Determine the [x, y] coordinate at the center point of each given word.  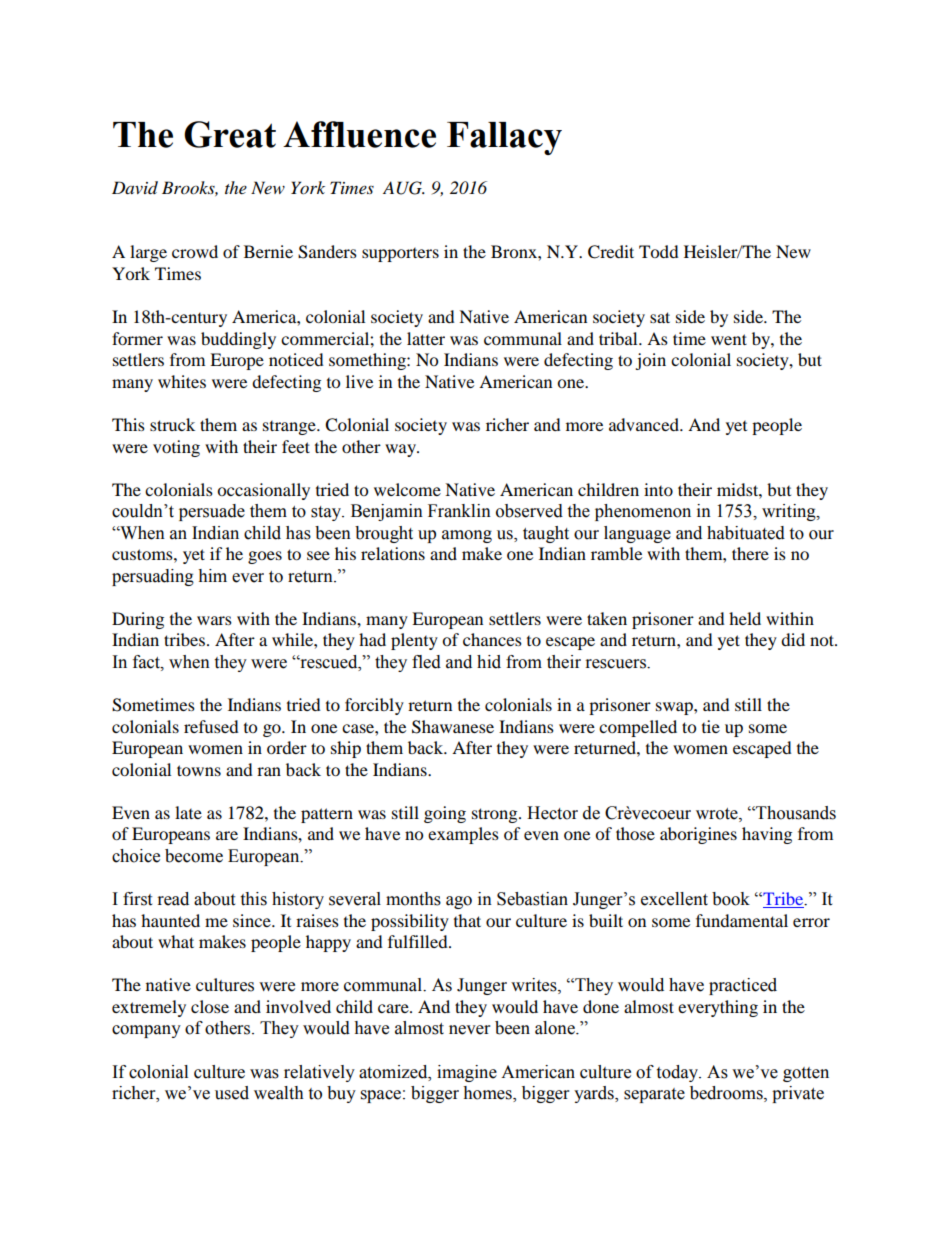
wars [214, 620]
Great [230, 134]
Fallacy [504, 138]
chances [492, 639]
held [745, 618]
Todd [659, 251]
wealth [279, 1093]
